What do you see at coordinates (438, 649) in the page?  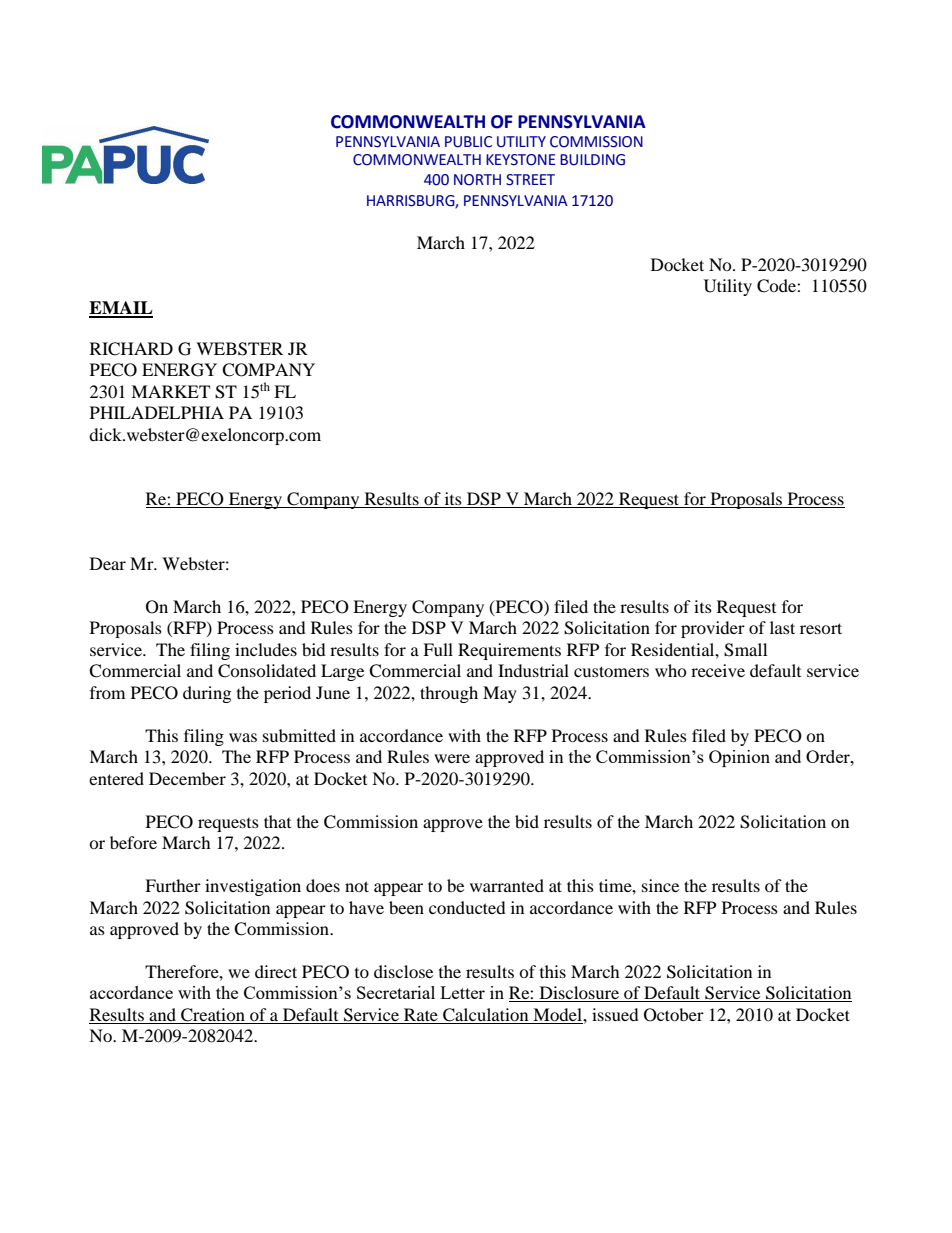 I see `Full` at bounding box center [438, 649].
